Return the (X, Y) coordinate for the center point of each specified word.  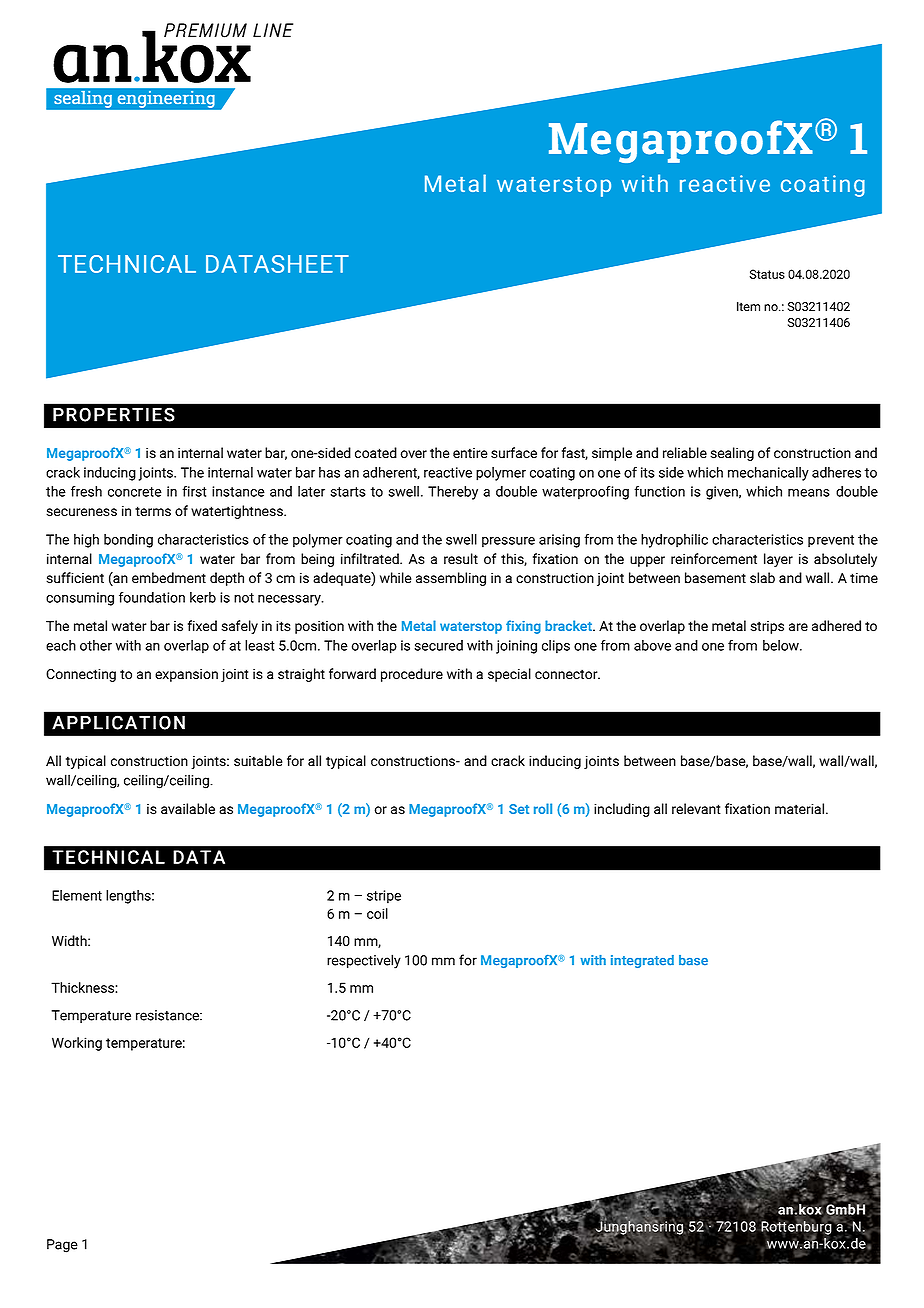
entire (470, 453)
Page (62, 1246)
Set (519, 809)
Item (748, 306)
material (801, 808)
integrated (642, 961)
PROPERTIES (114, 414)
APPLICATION (118, 722)
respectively (364, 961)
